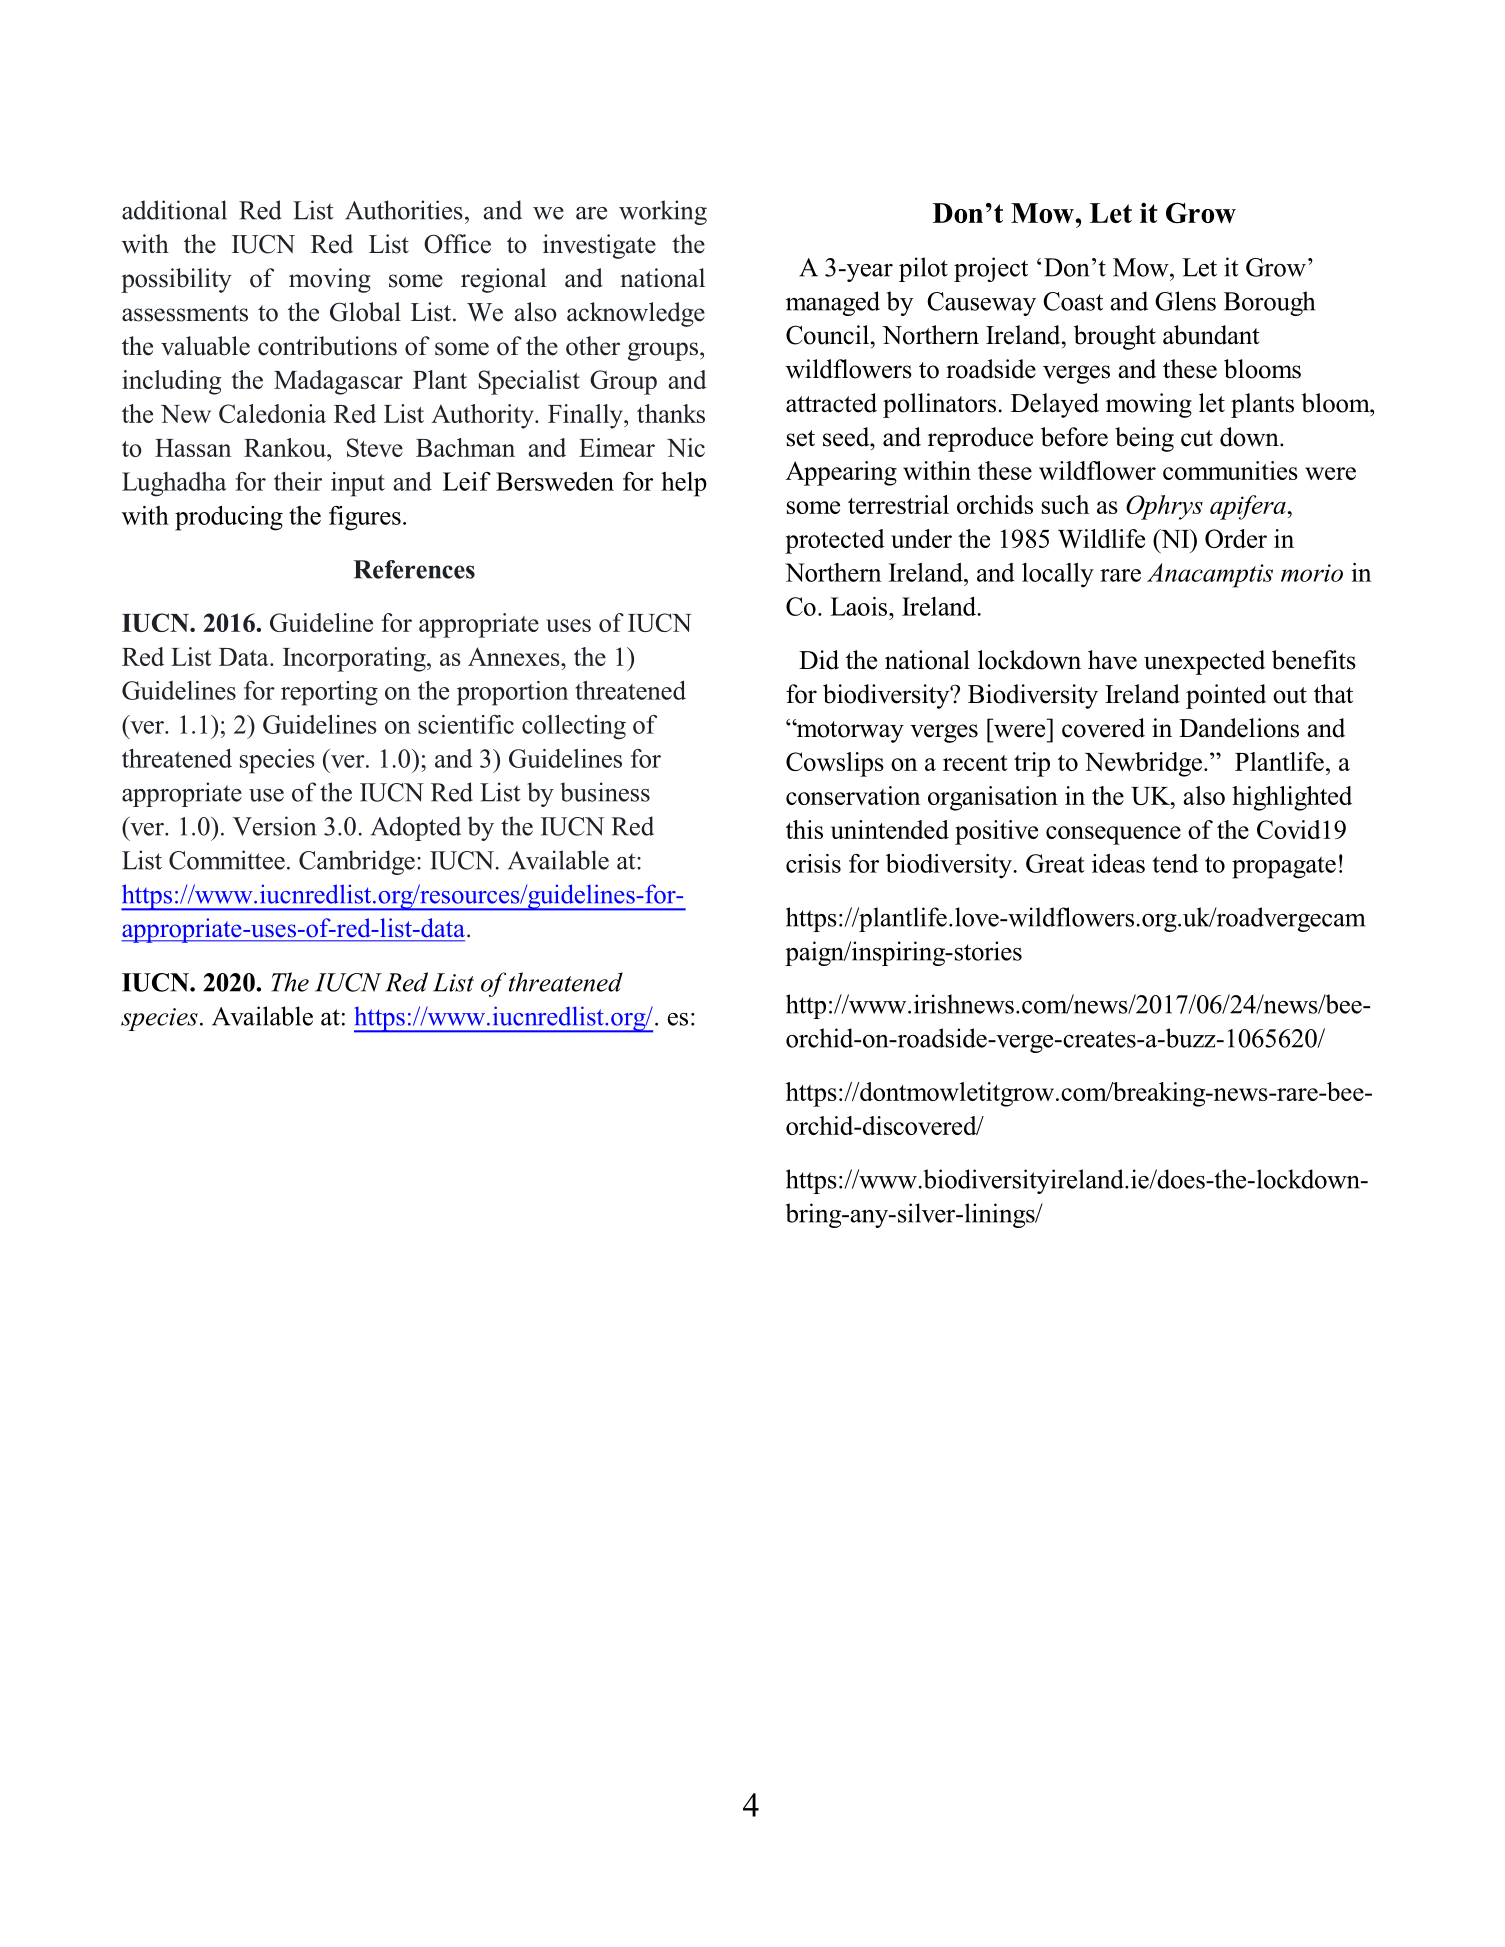 This image has width=1505, height=1947. Describe the element at coordinates (991, 269) in the image. I see `project` at that location.
